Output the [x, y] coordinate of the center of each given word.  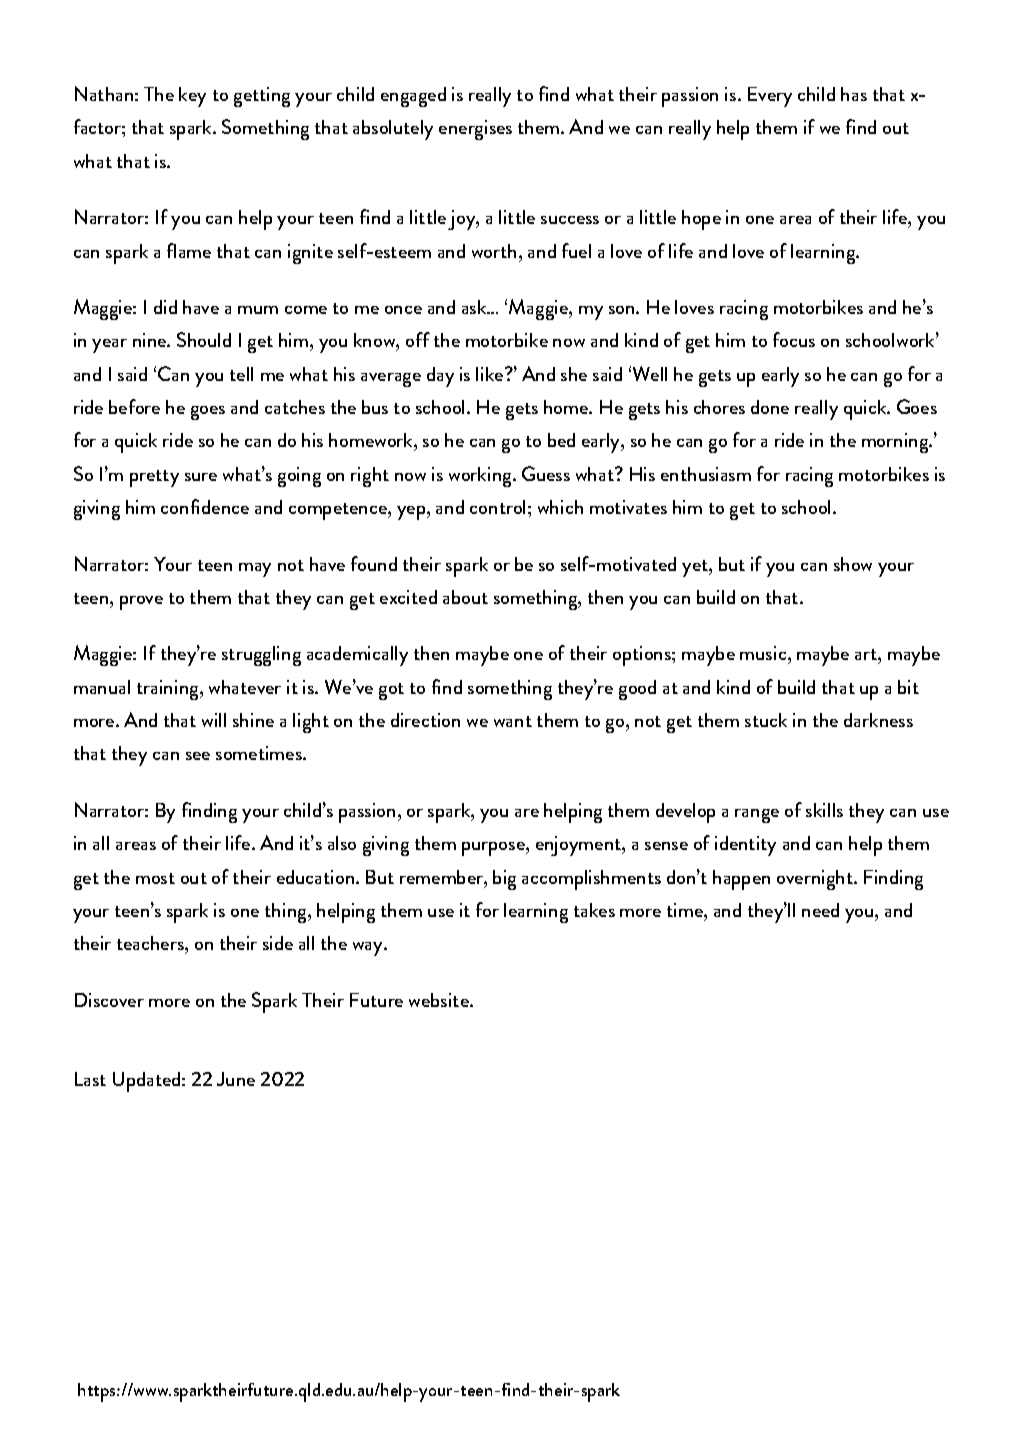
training [169, 690]
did [165, 307]
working [481, 477]
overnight [816, 880]
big [504, 880]
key [192, 97]
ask [475, 307]
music [764, 655]
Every [770, 97]
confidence [205, 506]
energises [475, 130]
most [155, 878]
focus [794, 339]
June [236, 1079]
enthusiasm [706, 474]
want [513, 721]
